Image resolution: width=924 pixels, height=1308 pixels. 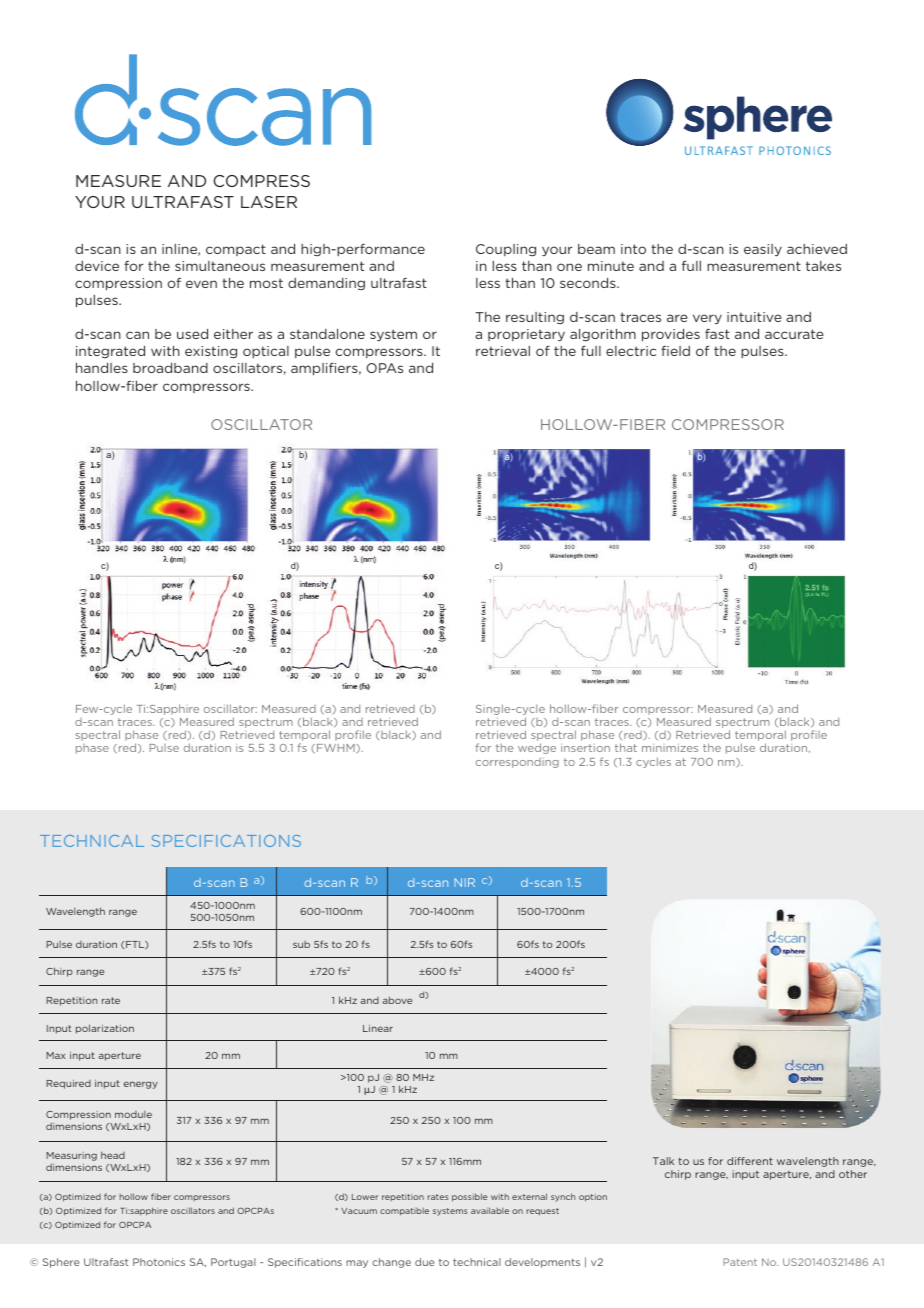 What do you see at coordinates (159, 1262) in the screenshot?
I see `Photonics` at bounding box center [159, 1262].
